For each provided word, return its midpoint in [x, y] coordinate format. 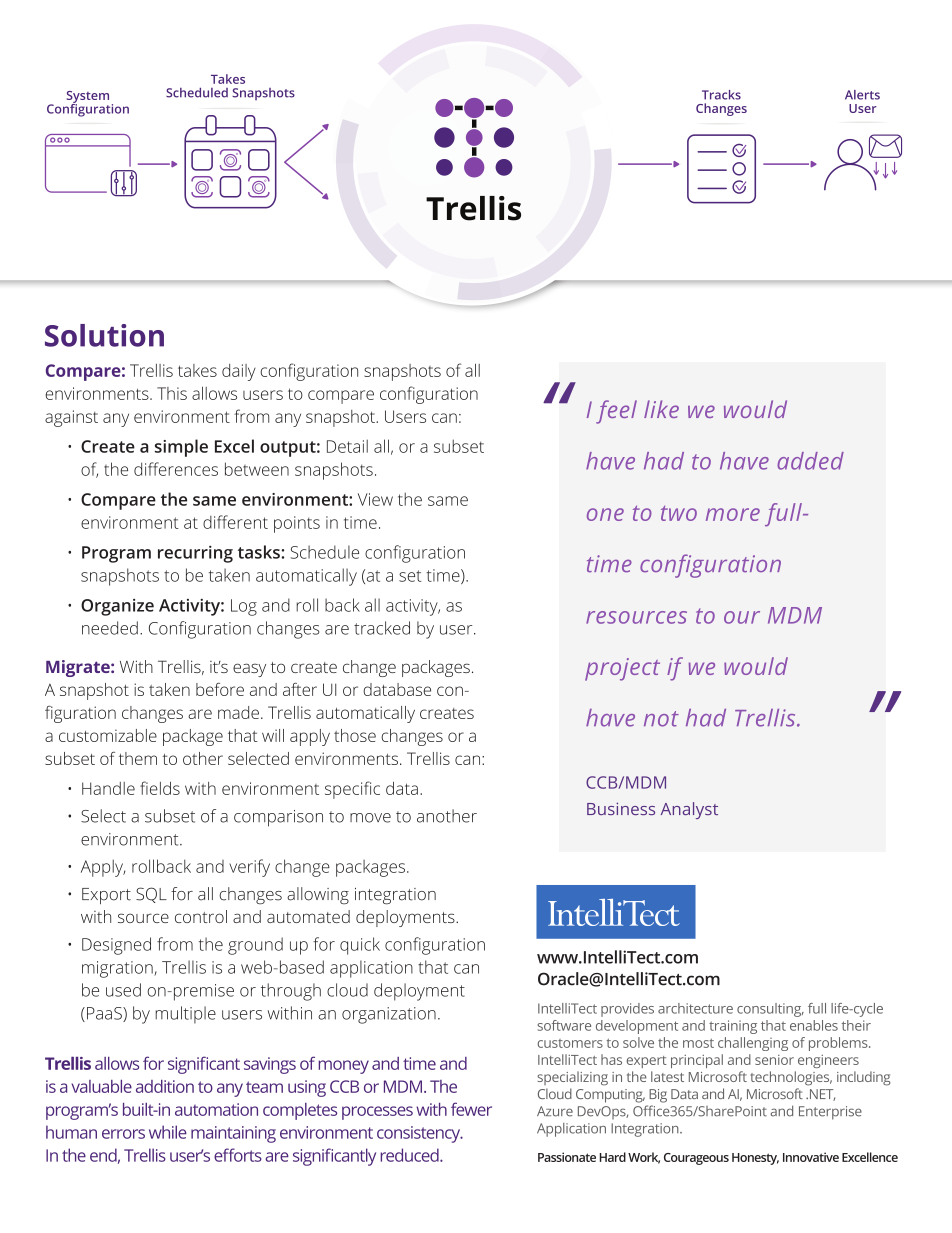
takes [197, 370]
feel [616, 412]
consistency [420, 1134]
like [661, 409]
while [168, 1132]
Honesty [755, 1159]
